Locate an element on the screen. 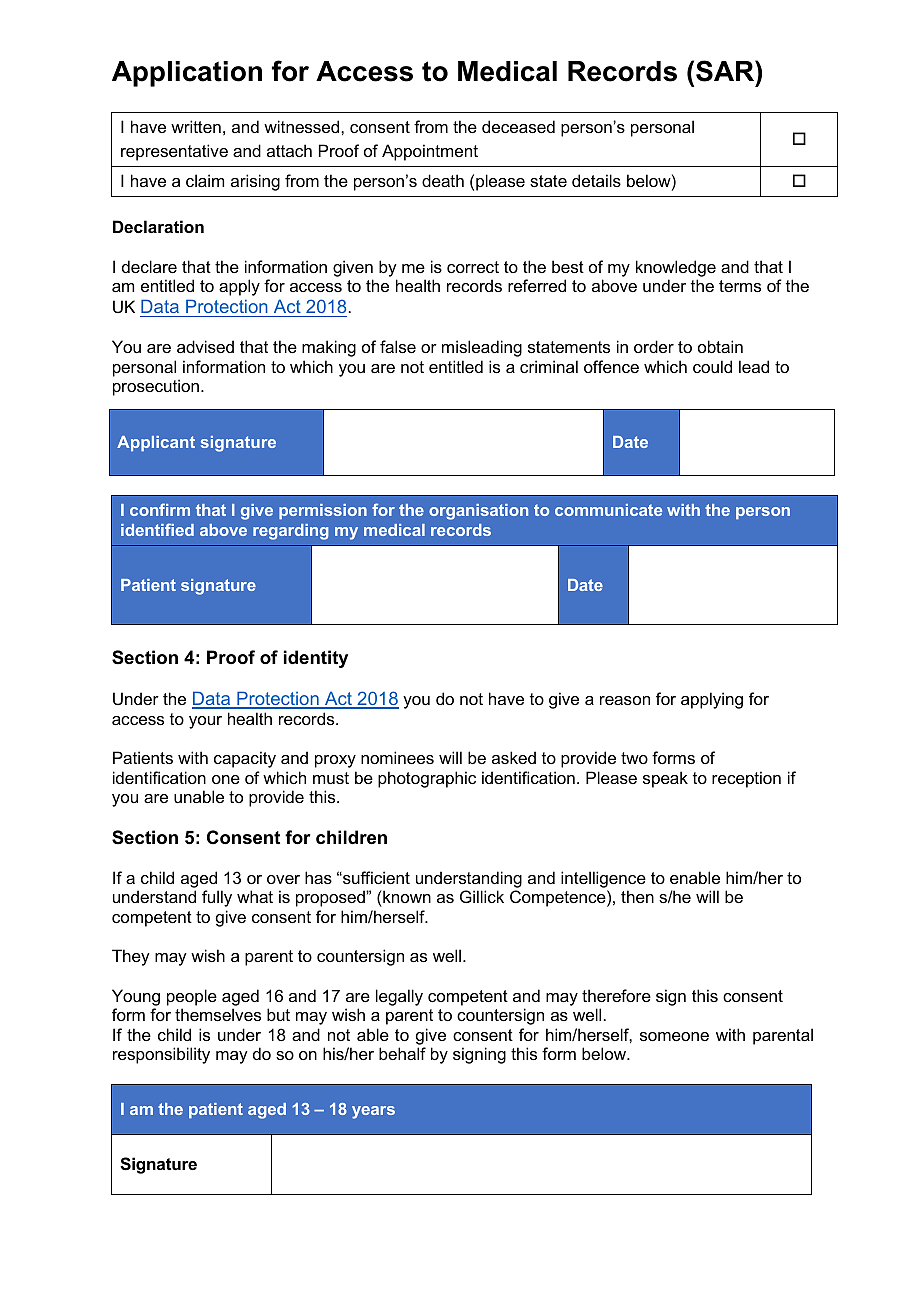 The height and width of the screenshot is (1308, 924). identified is located at coordinates (157, 529).
